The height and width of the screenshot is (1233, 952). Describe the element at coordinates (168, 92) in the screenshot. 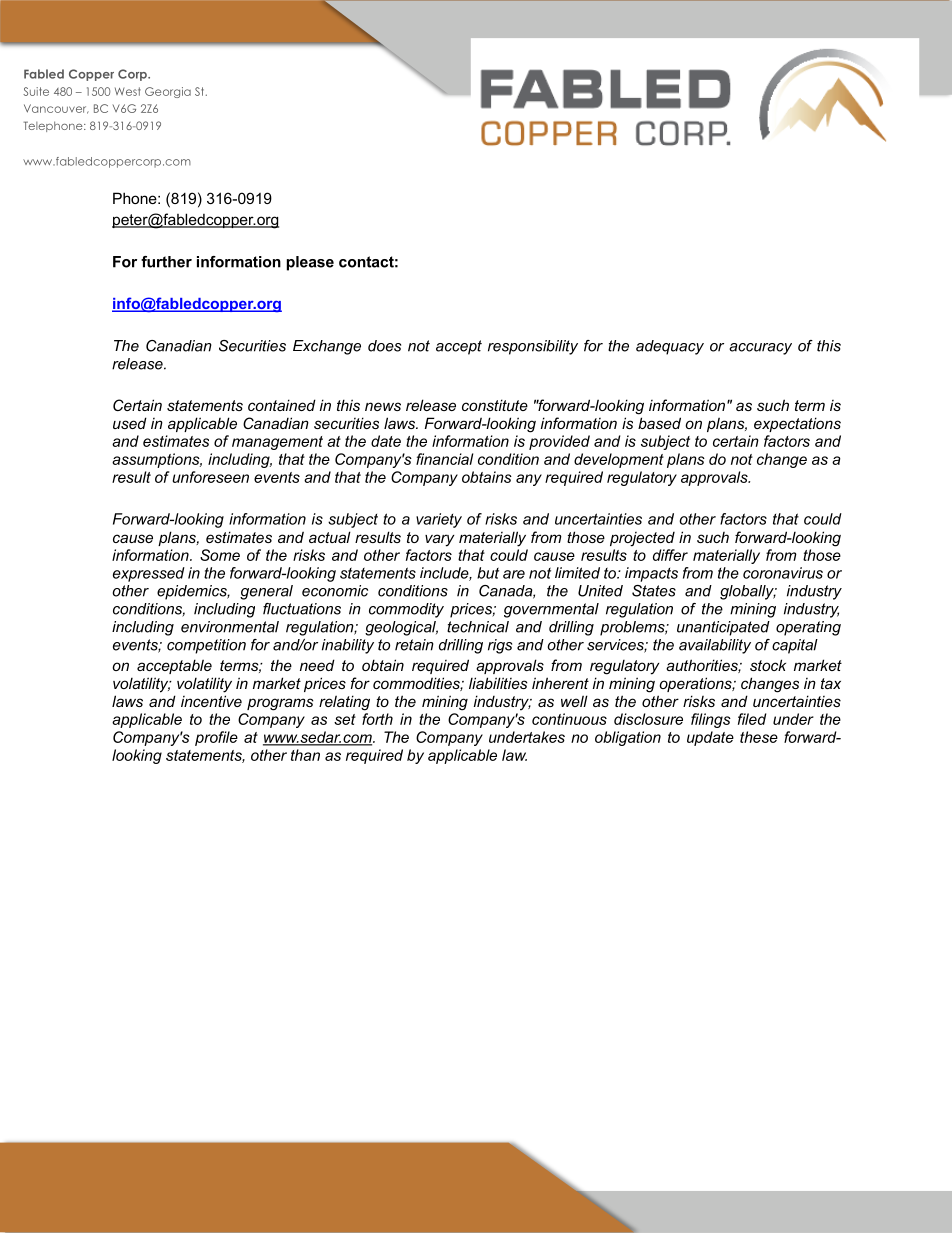

I see `Georgia` at that location.
